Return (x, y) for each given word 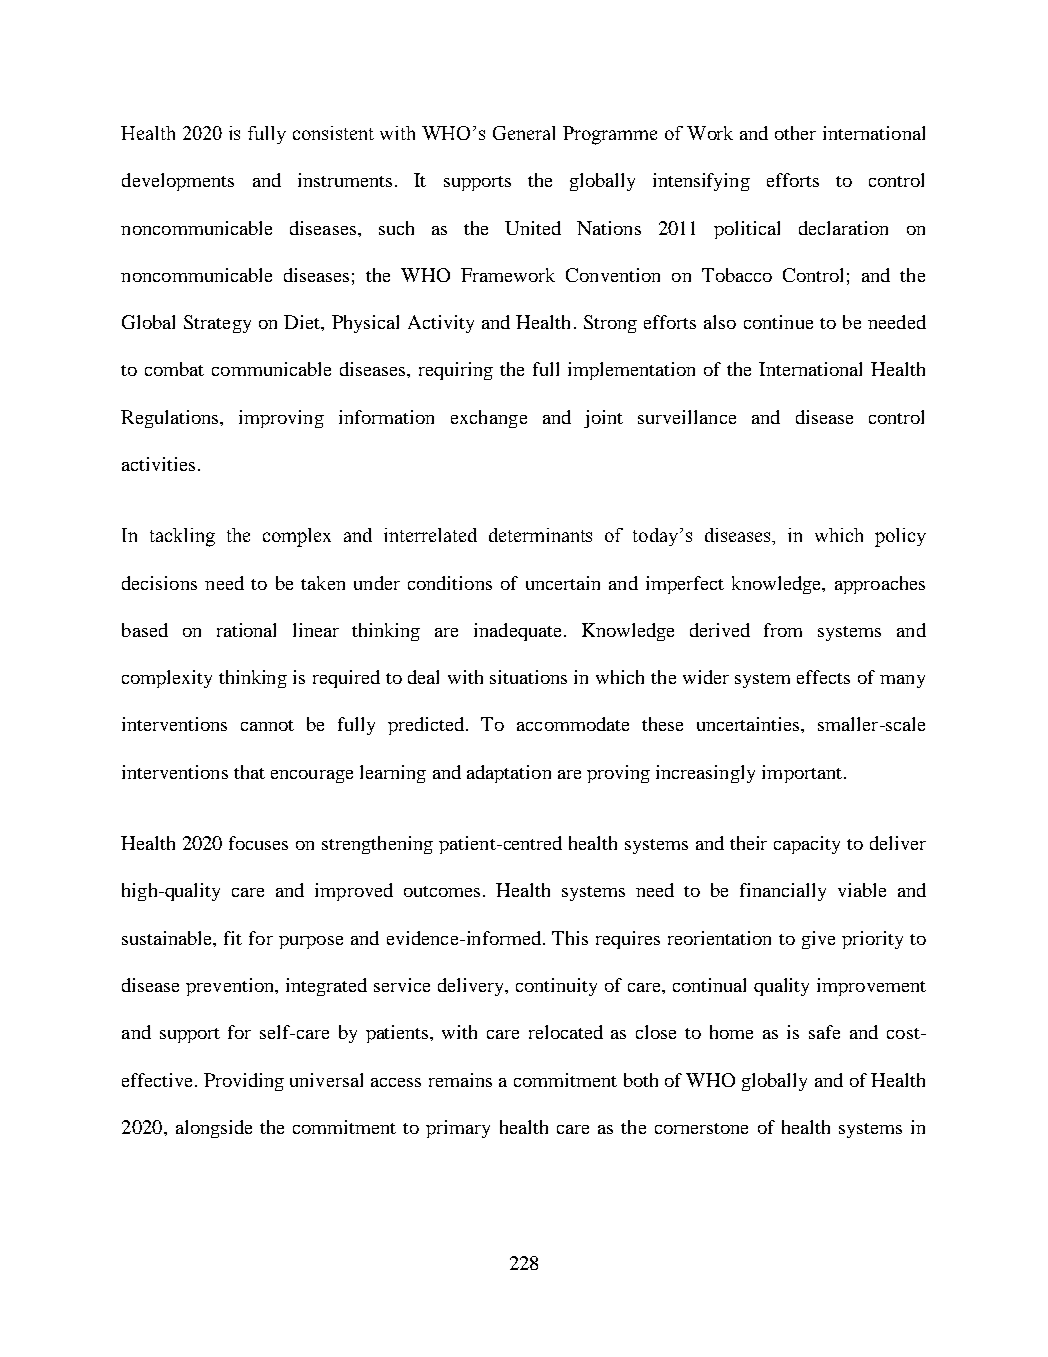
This (570, 938)
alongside (214, 1129)
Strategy (217, 324)
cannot (267, 725)
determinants (540, 535)
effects (823, 677)
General (524, 133)
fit (233, 938)
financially (783, 892)
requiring (456, 371)
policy (900, 537)
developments (178, 182)
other (795, 133)
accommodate (573, 724)
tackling (182, 537)
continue (778, 322)
